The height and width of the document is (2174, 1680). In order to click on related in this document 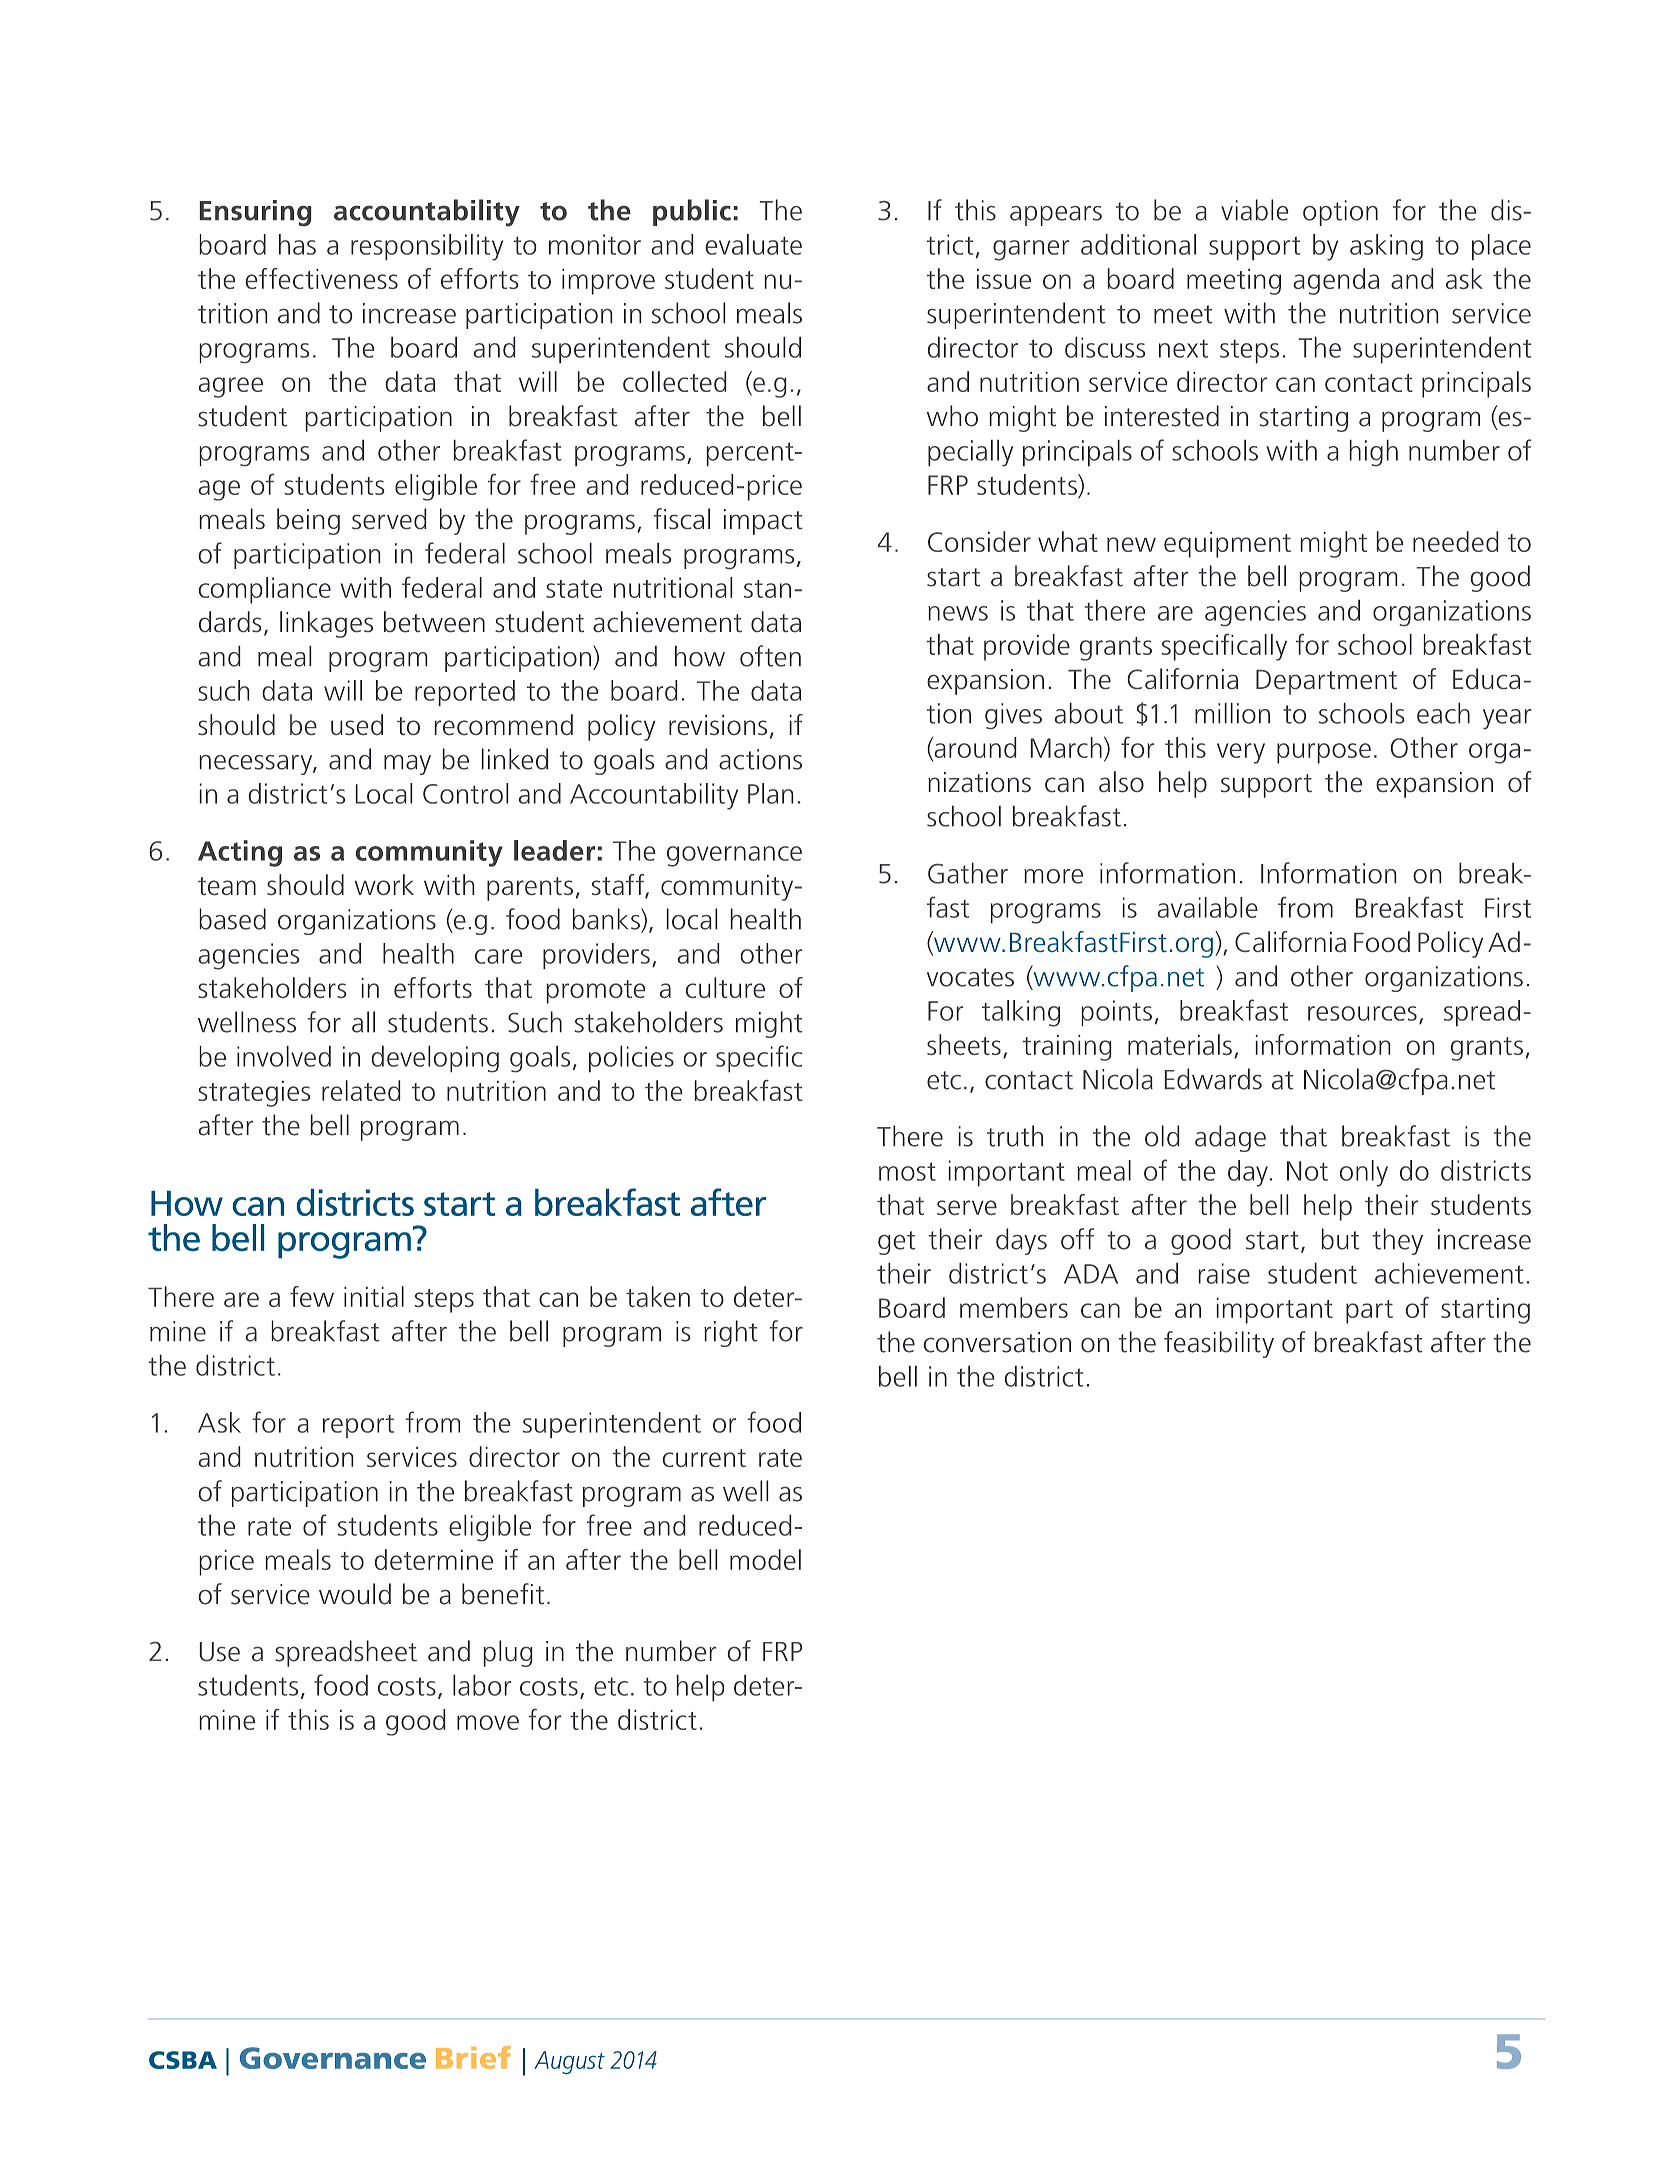, I will do `click(361, 1090)`.
